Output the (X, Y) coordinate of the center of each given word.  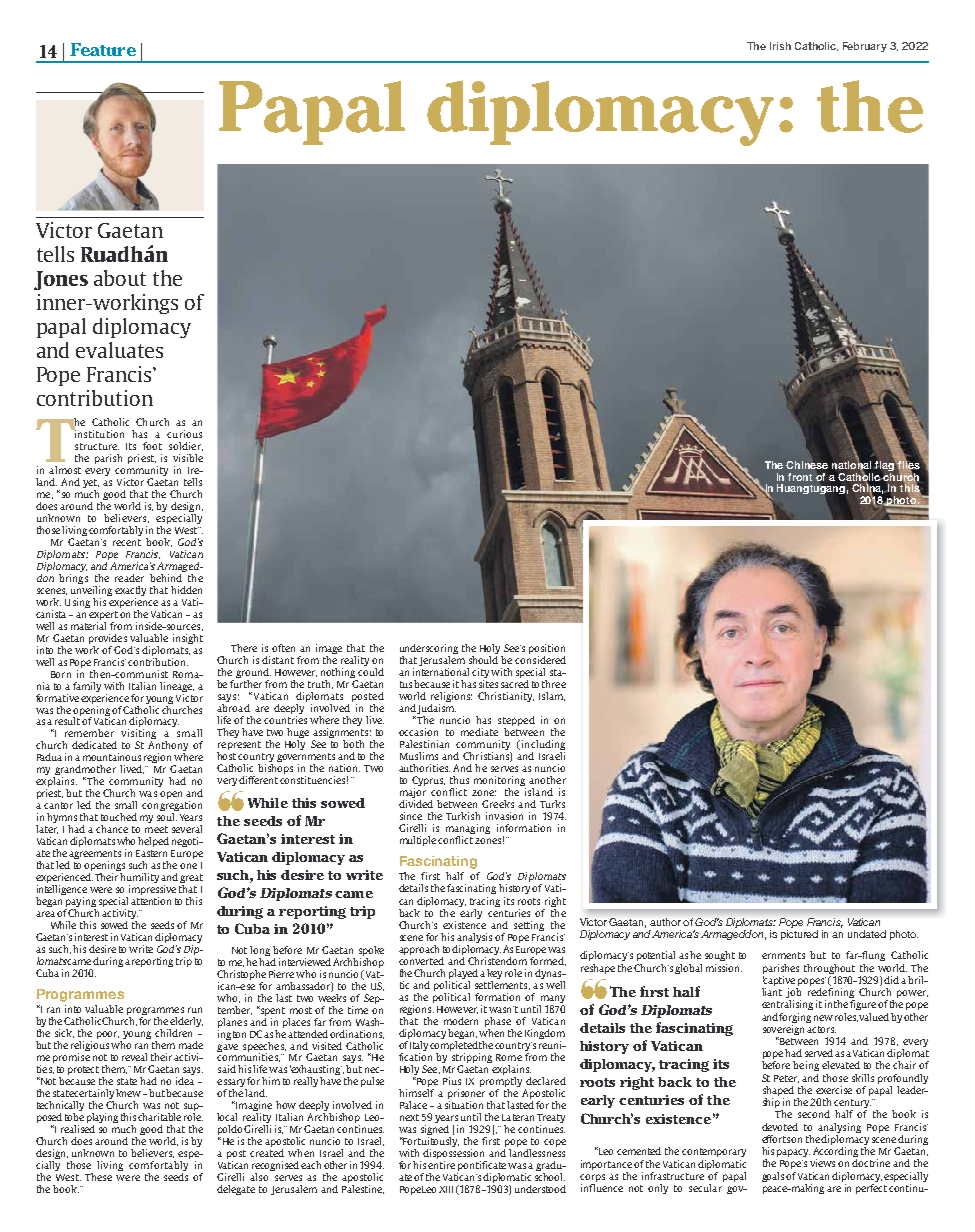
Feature (103, 49)
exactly (130, 591)
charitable (159, 1117)
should (483, 658)
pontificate (481, 1167)
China (868, 488)
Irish (780, 46)
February (865, 47)
